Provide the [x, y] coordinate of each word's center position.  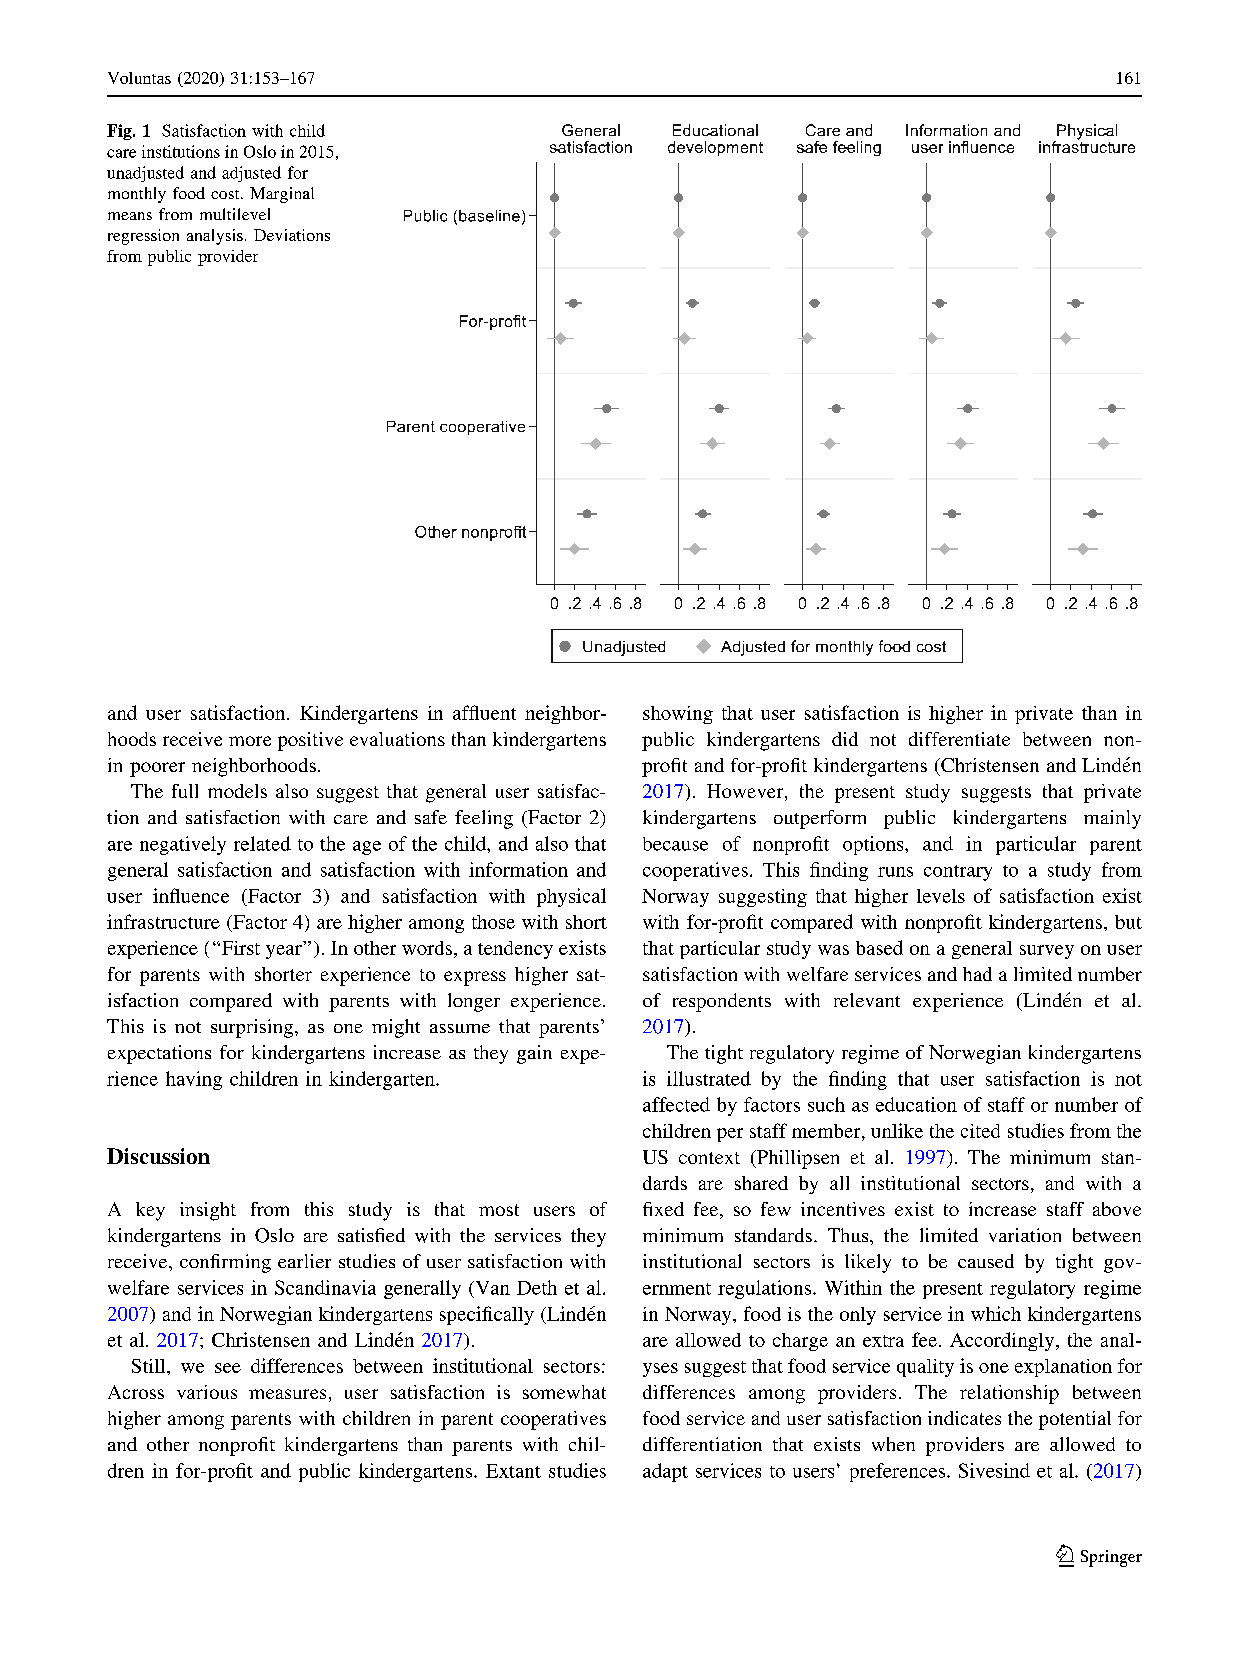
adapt [665, 1472]
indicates [964, 1418]
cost [226, 194]
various [207, 1392]
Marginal [282, 195]
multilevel [235, 214]
